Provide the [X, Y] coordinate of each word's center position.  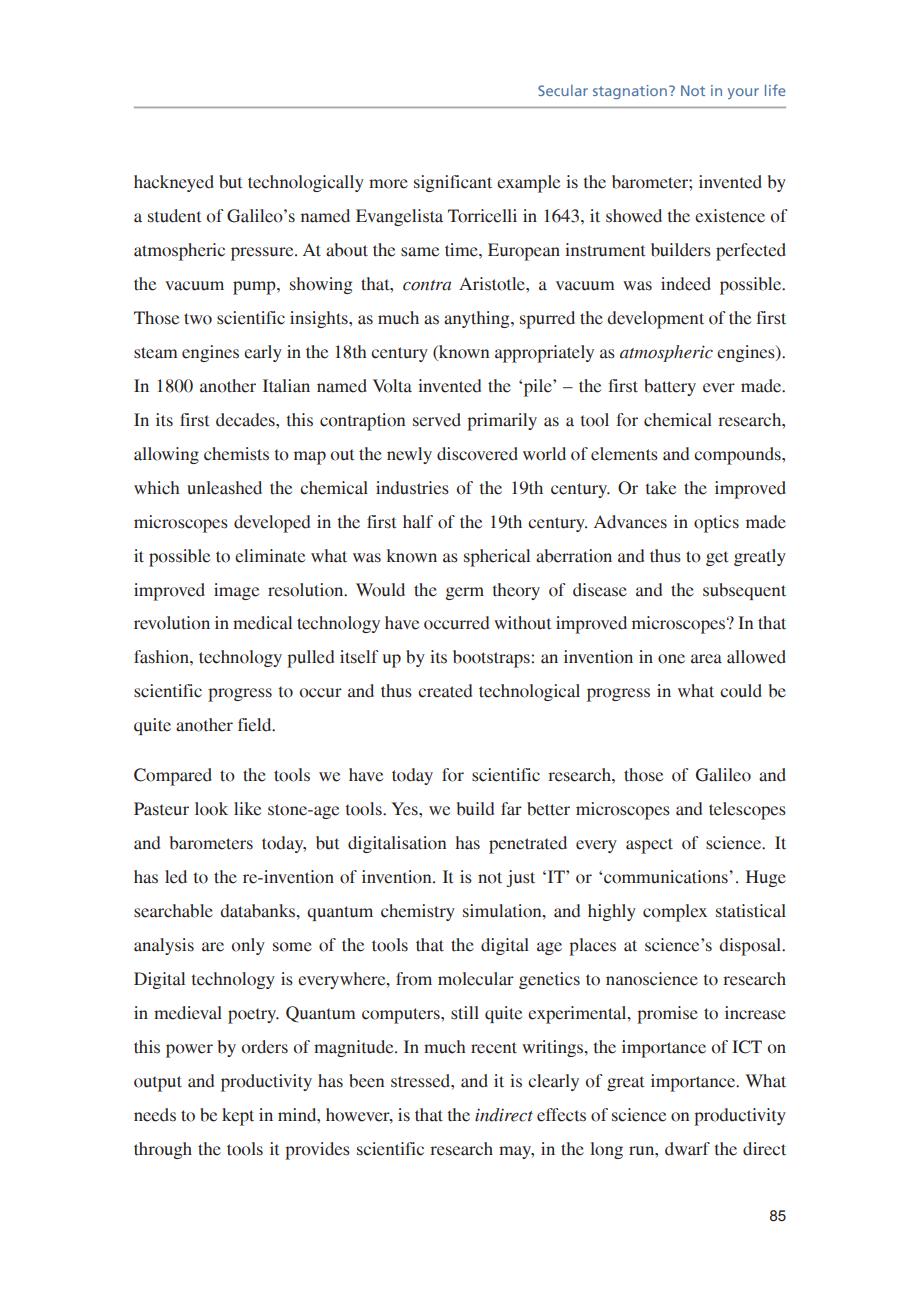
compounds [738, 456]
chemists [236, 454]
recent [494, 1048]
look [211, 809]
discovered [477, 454]
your [743, 93]
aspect [649, 846]
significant [453, 183]
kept [238, 1117]
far [511, 809]
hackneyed [174, 183]
